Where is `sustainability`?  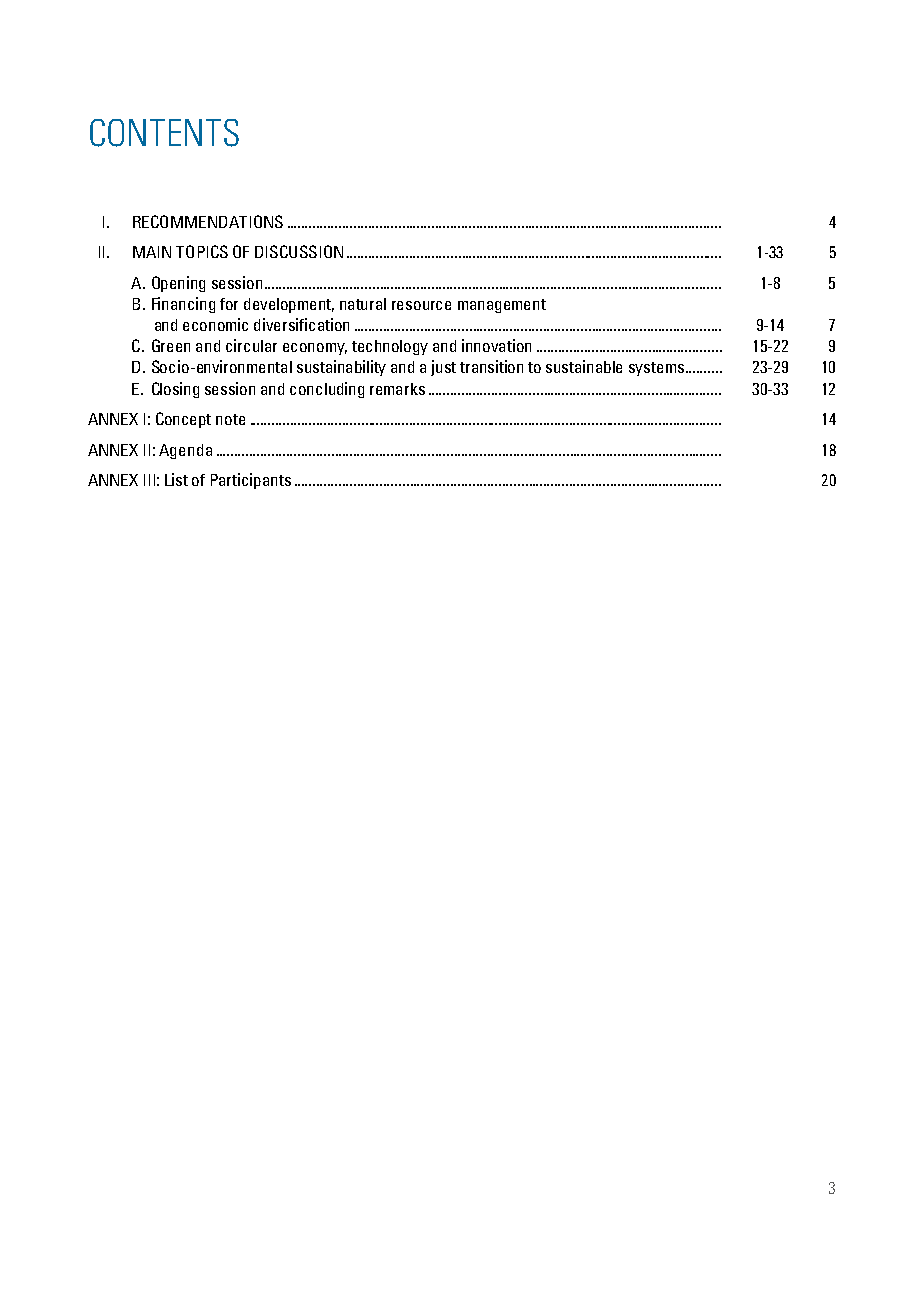 sustainability is located at coordinates (341, 368).
